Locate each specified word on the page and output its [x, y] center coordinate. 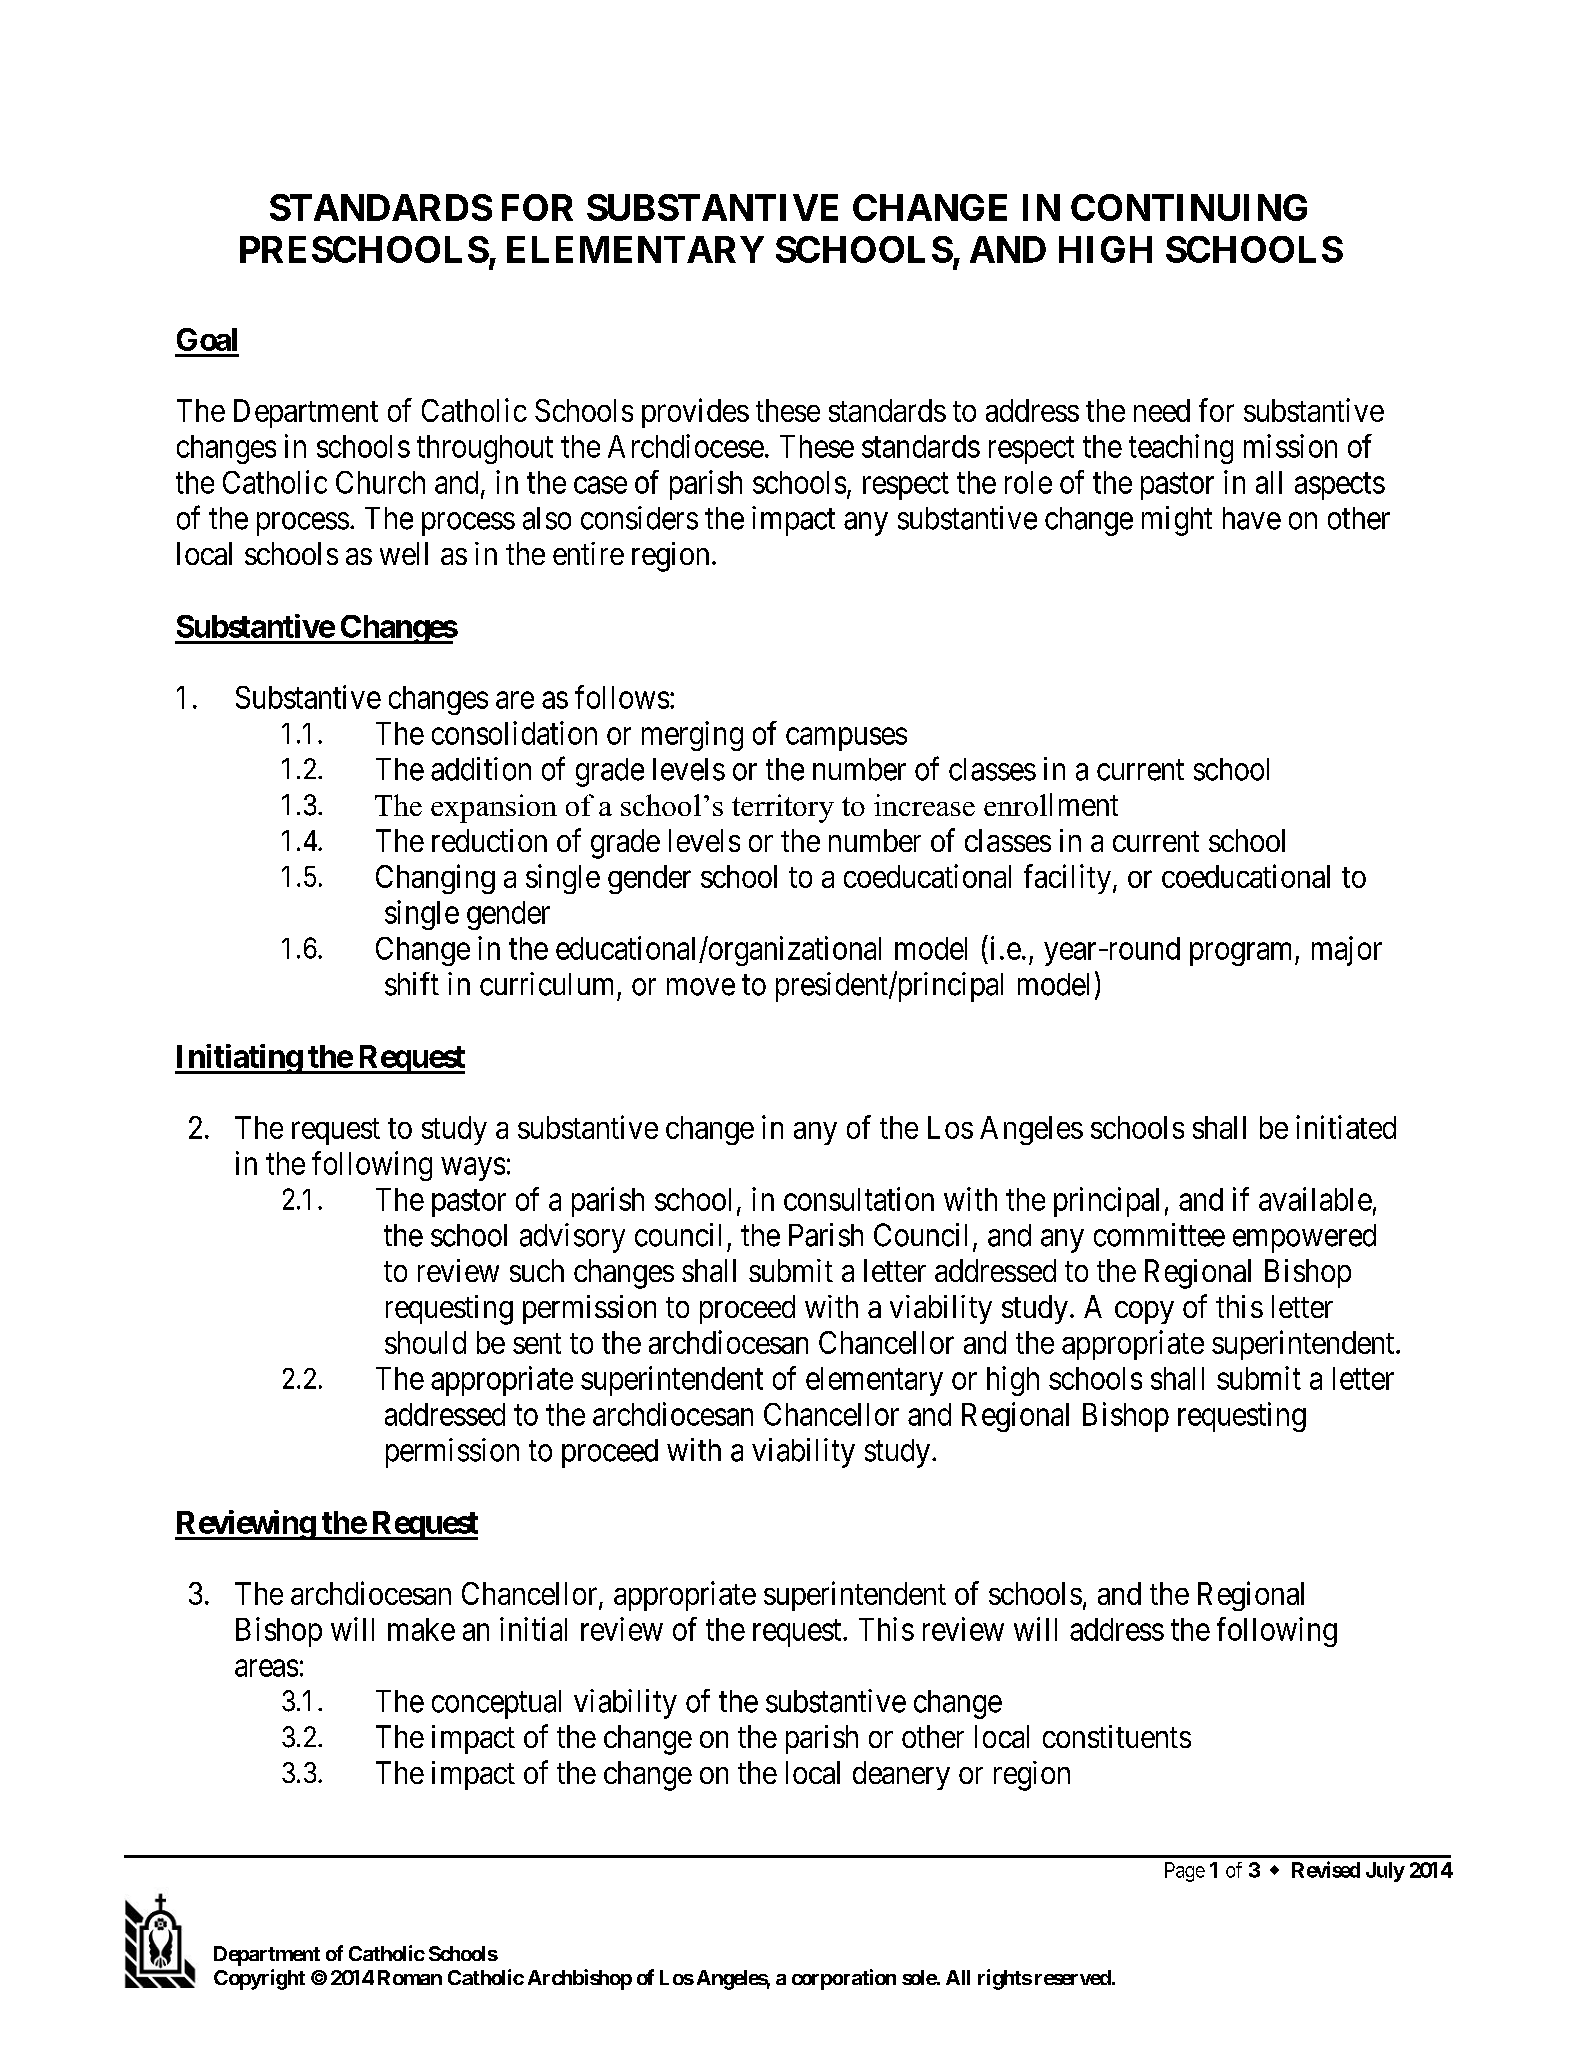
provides [695, 413]
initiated [1346, 1127]
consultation [859, 1199]
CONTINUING [1189, 207]
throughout [485, 449]
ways [473, 1169]
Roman [410, 1977]
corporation [844, 1979]
